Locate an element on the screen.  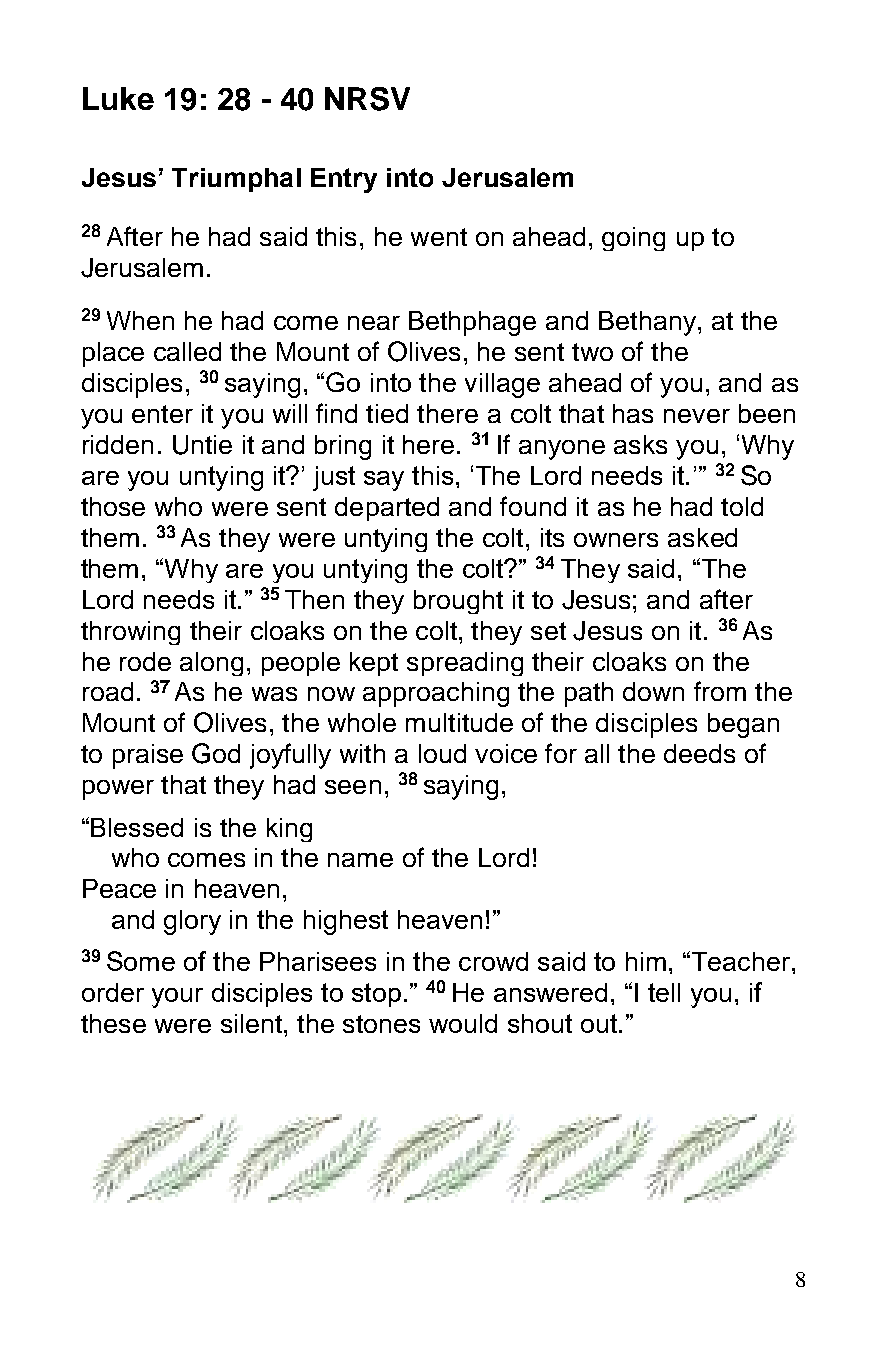
brought is located at coordinates (458, 602).
